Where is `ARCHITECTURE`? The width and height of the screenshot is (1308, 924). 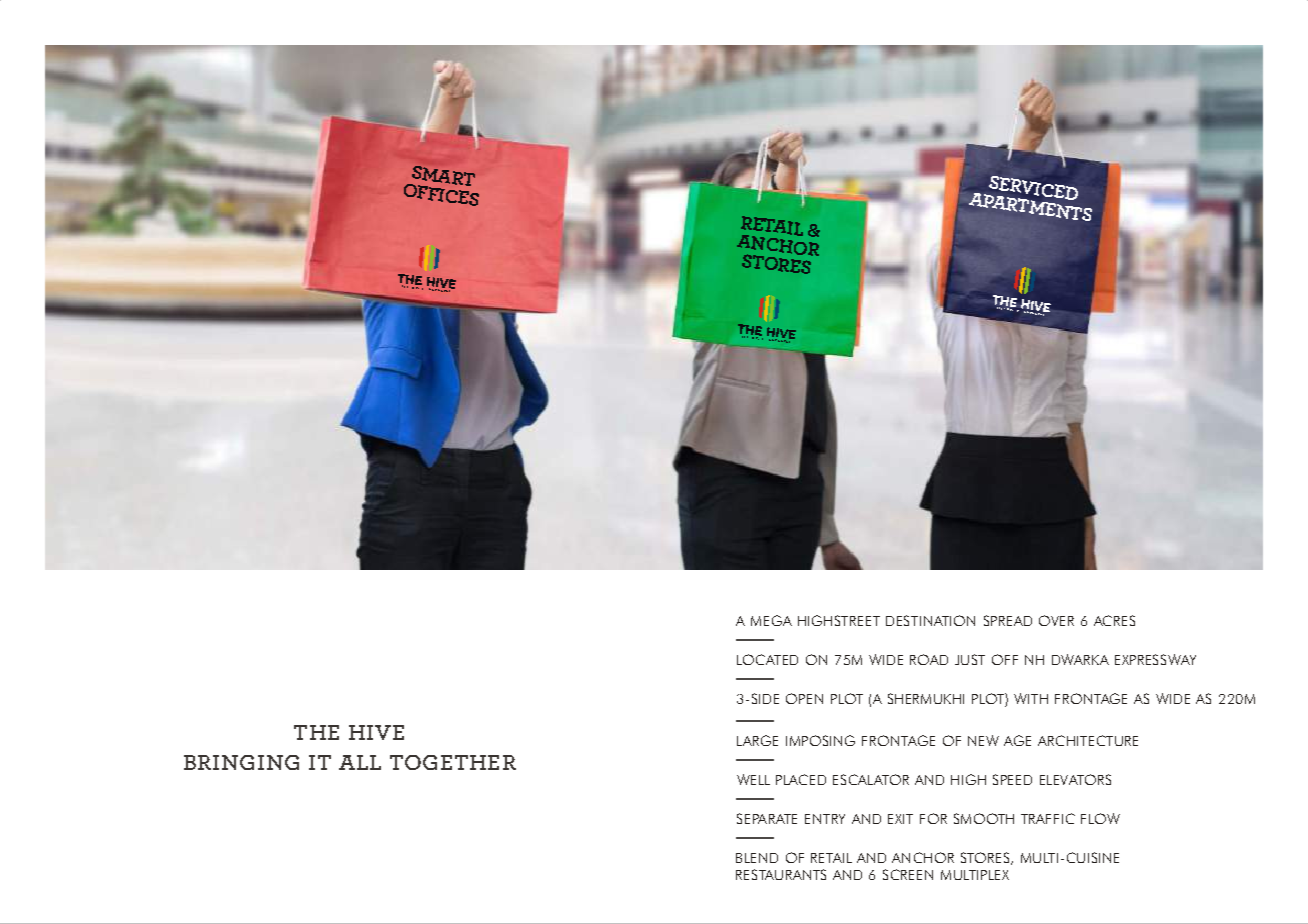 ARCHITECTURE is located at coordinates (1088, 740).
